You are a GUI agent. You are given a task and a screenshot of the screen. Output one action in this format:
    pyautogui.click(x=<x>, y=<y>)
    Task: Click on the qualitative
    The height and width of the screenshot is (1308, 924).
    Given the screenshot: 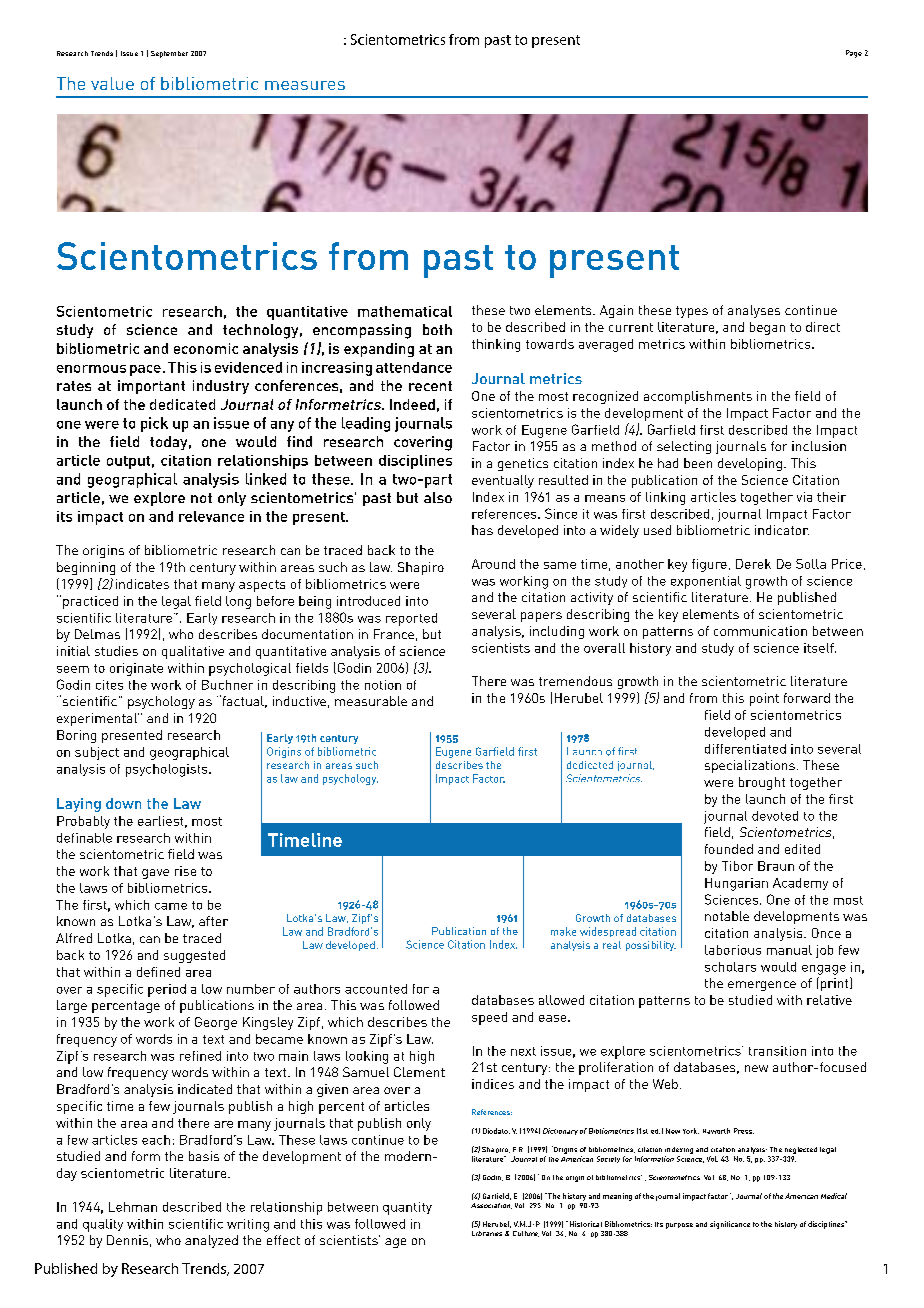 What is the action you would take?
    pyautogui.click(x=193, y=652)
